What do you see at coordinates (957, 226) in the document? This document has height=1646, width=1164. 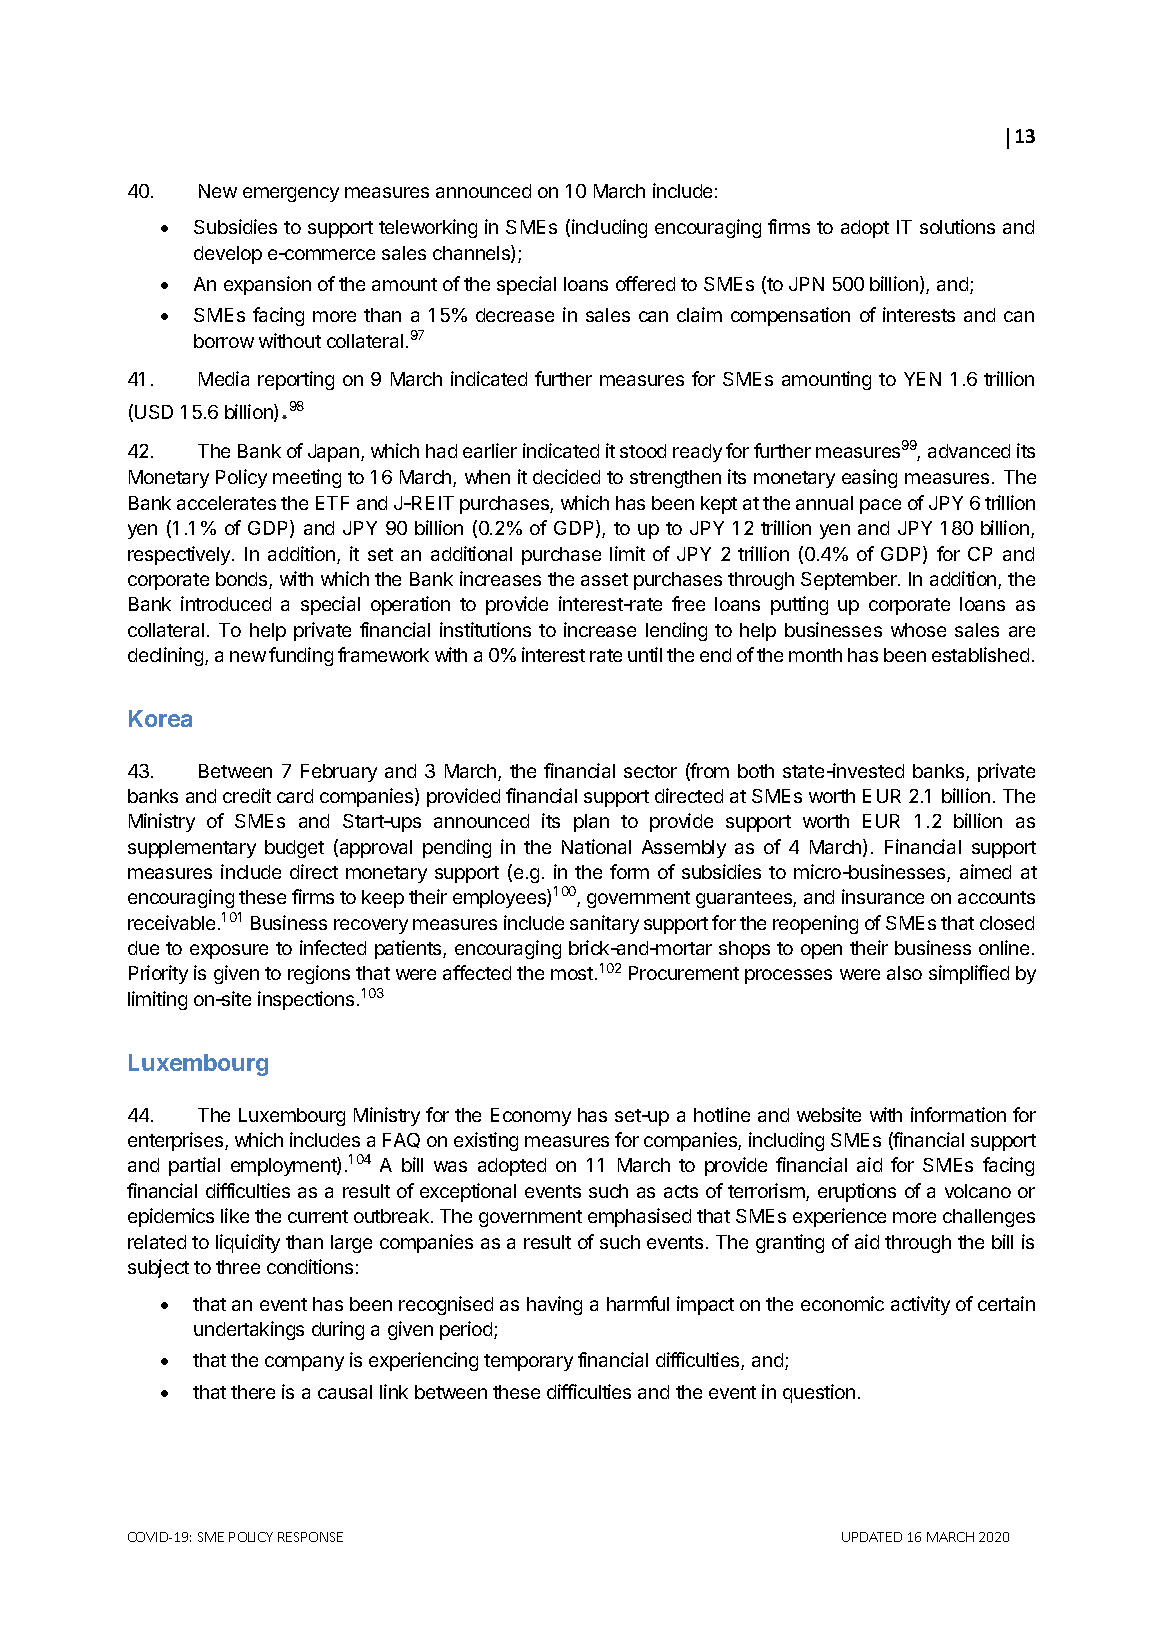 I see `solutions` at bounding box center [957, 226].
